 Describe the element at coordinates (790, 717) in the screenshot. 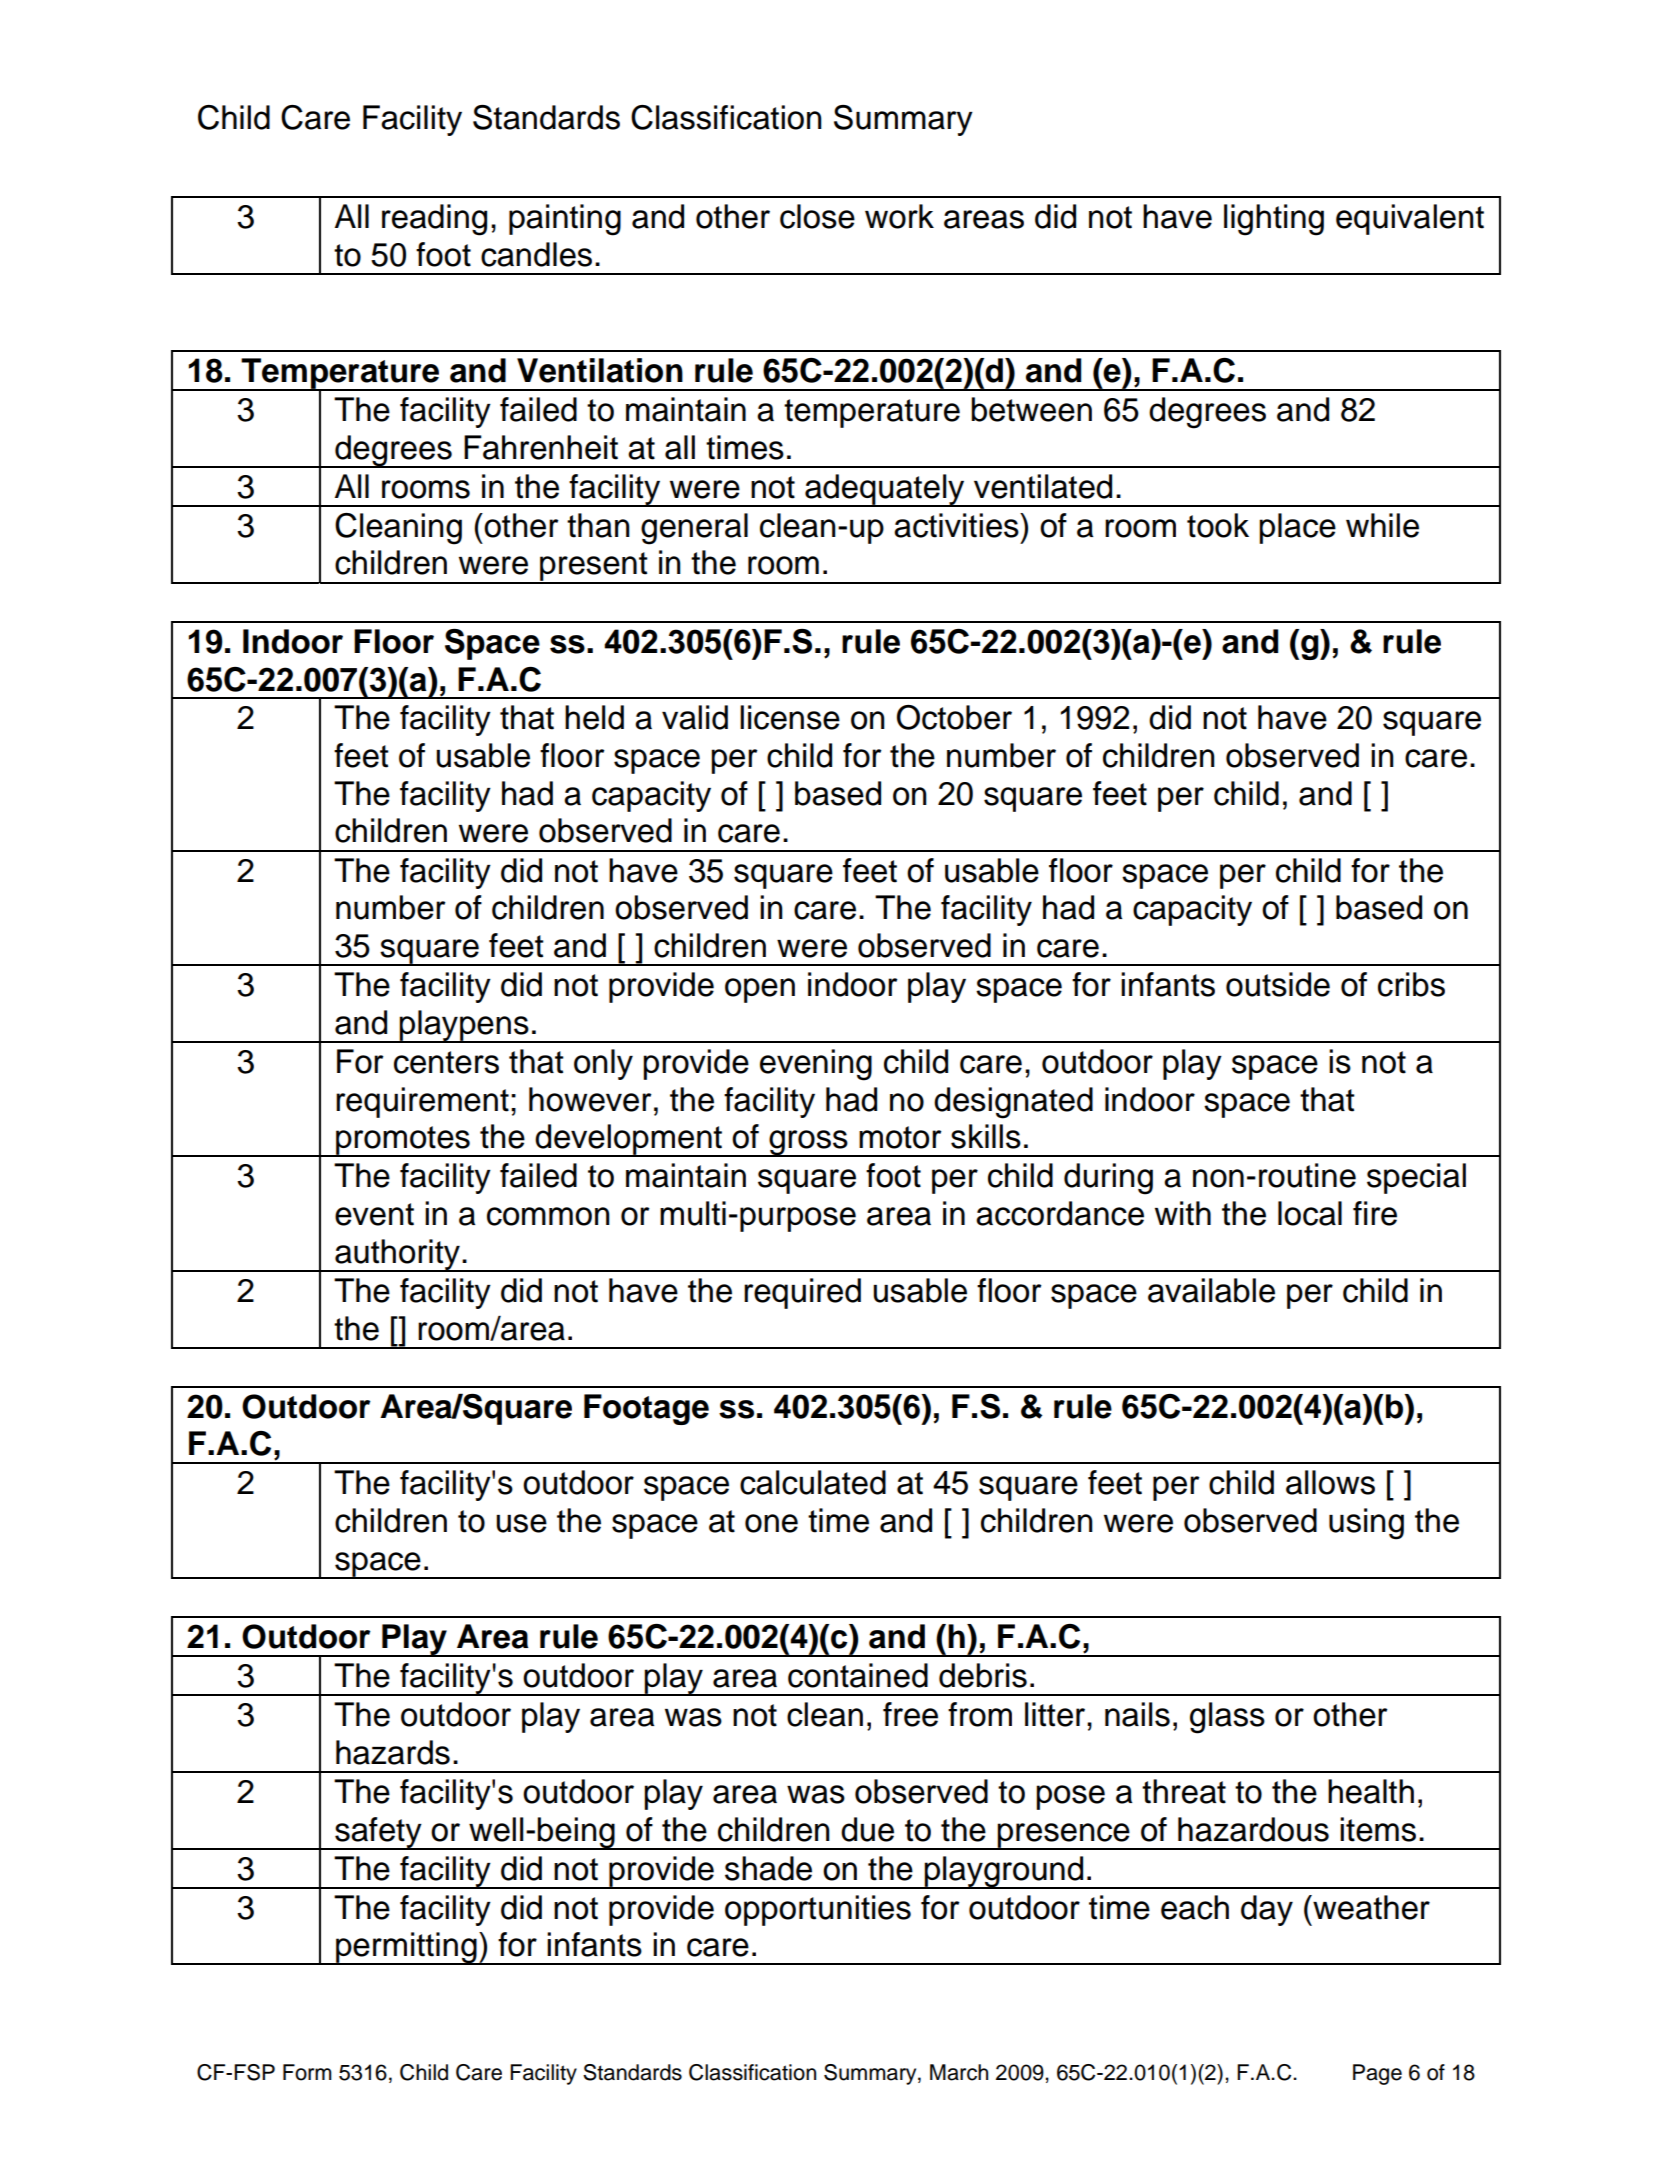

I see `license` at that location.
